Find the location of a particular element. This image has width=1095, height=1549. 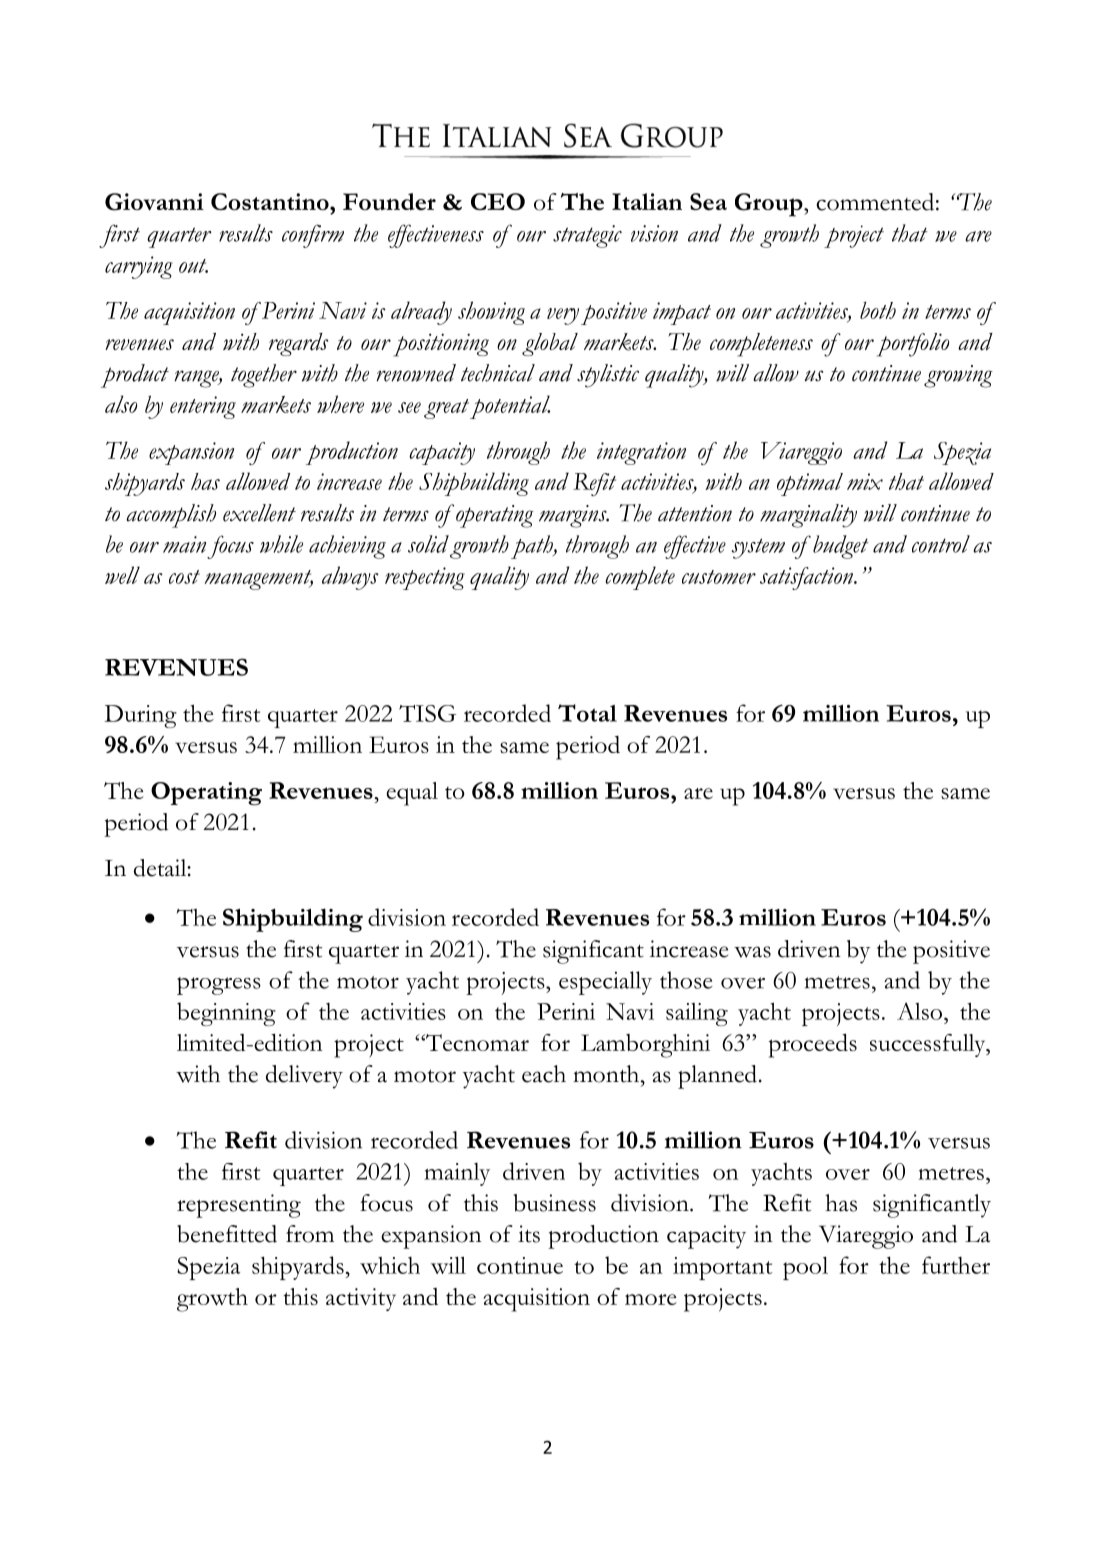

out is located at coordinates (193, 266).
